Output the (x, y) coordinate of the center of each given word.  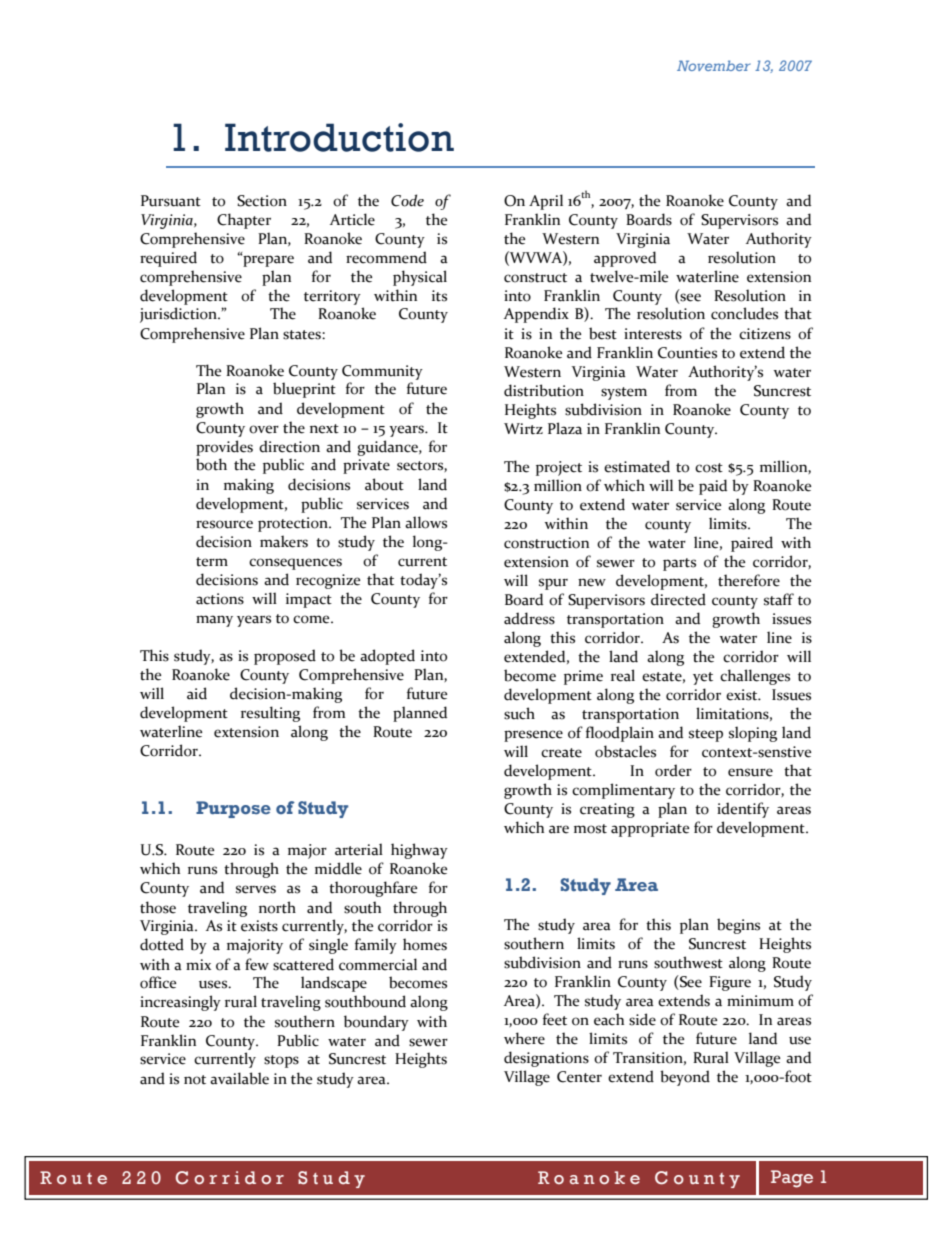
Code (407, 200)
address (529, 618)
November (714, 65)
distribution (544, 390)
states (303, 335)
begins (738, 926)
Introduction (339, 137)
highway (419, 851)
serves (256, 889)
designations (546, 1059)
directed (678, 599)
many (214, 621)
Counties (687, 353)
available (239, 1078)
